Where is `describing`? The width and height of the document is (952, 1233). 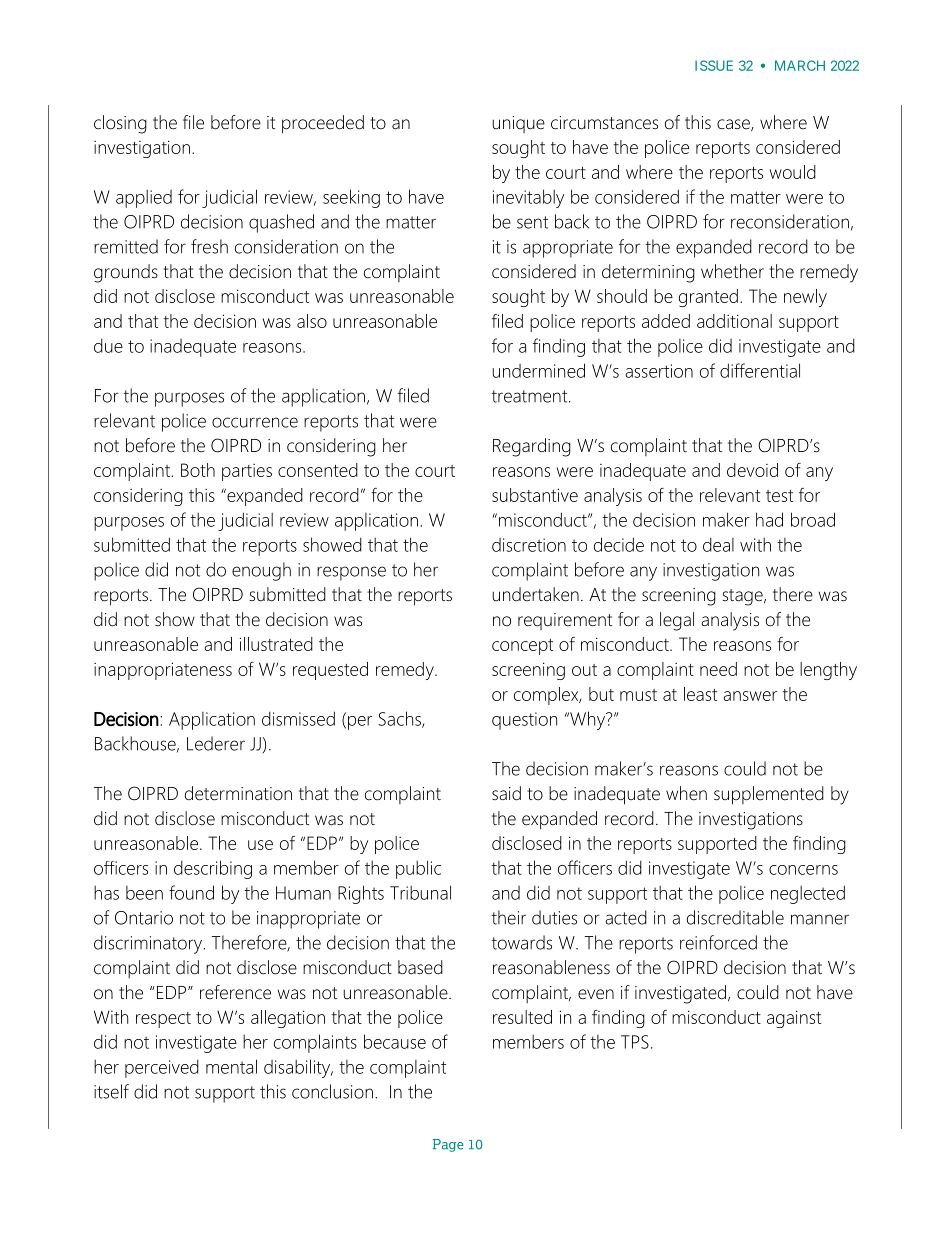 describing is located at coordinates (213, 869).
